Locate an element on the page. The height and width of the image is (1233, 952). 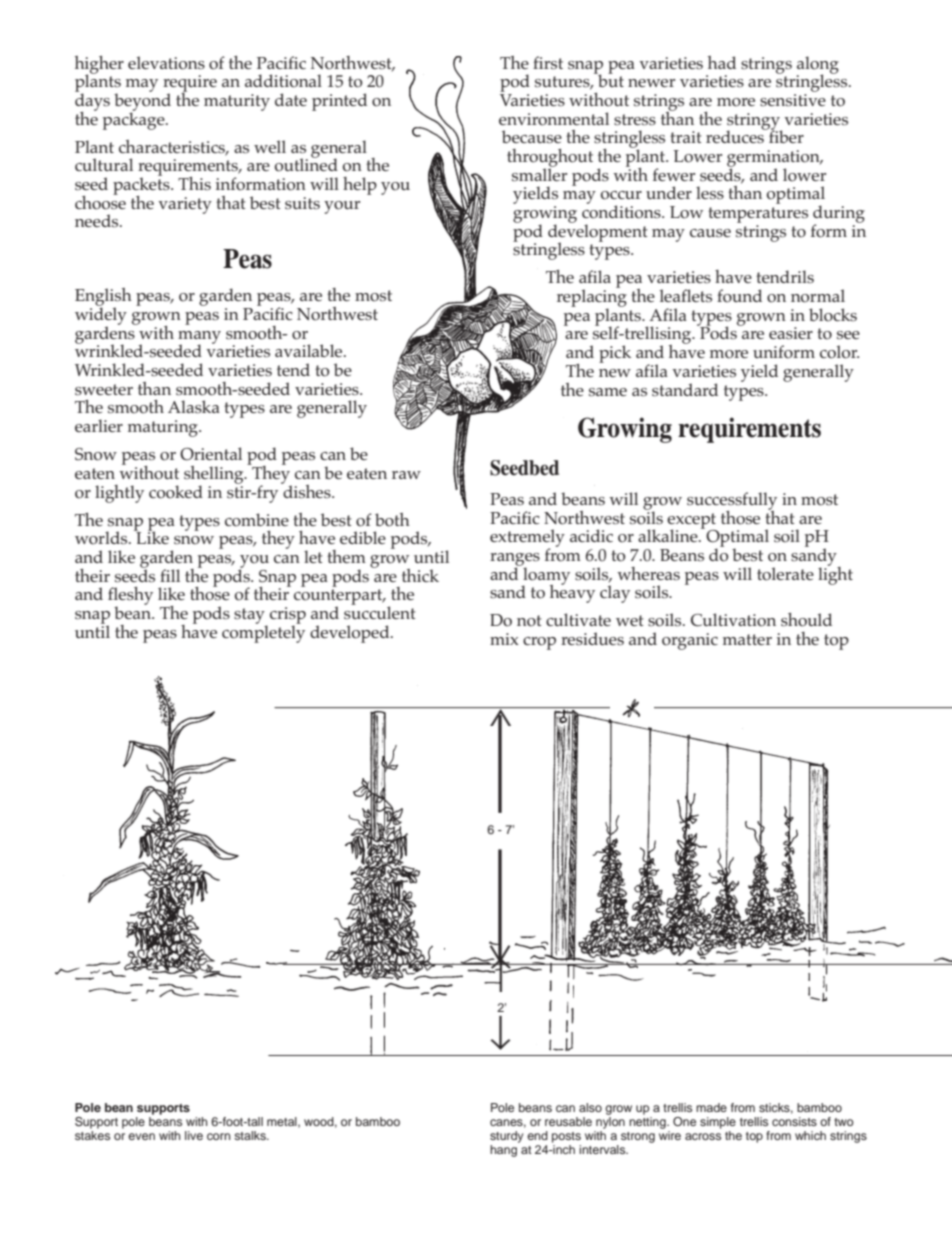
beyond is located at coordinates (142, 102).
